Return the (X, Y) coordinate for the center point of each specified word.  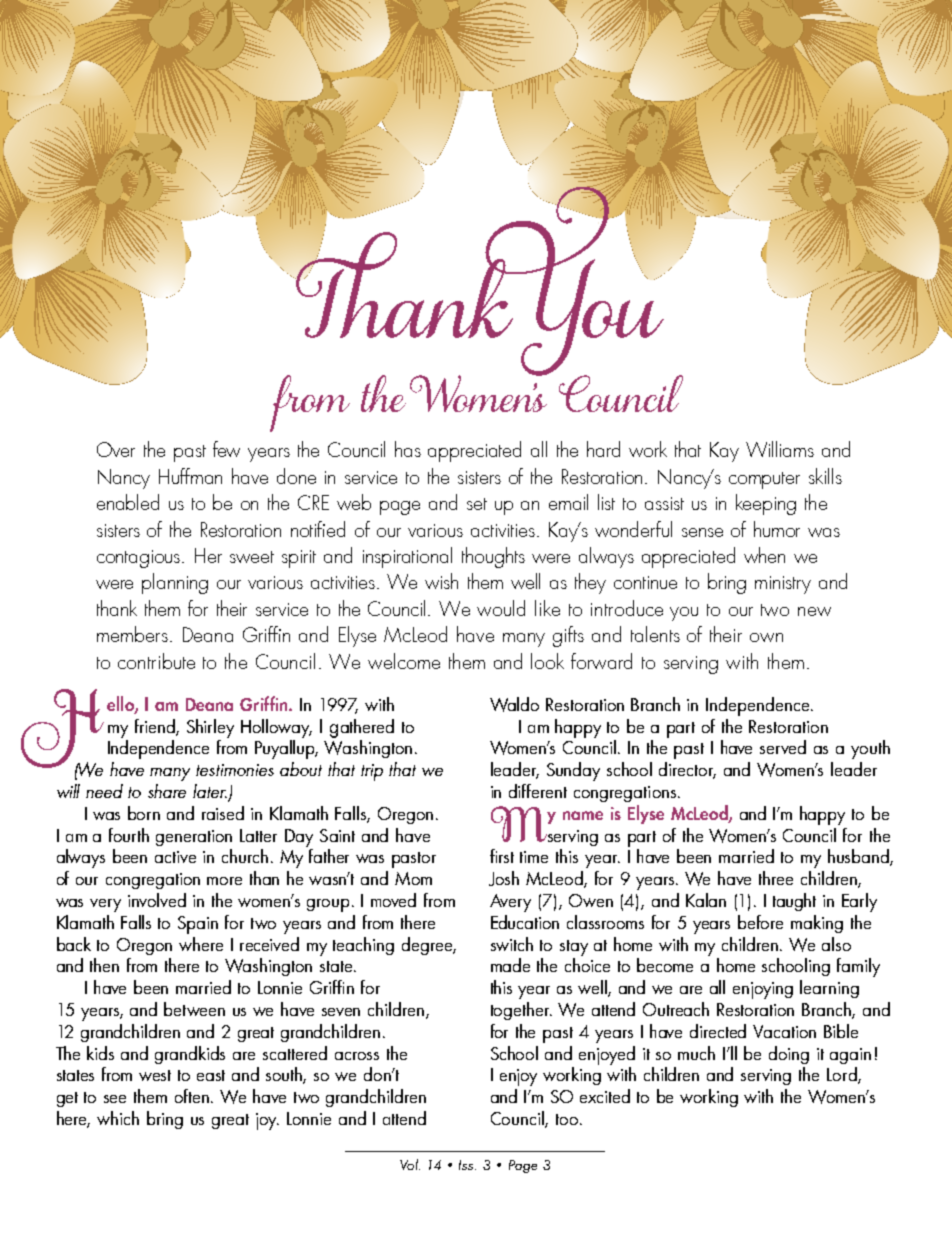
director (687, 770)
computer (764, 480)
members (132, 634)
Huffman (190, 476)
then (104, 965)
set (477, 504)
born (144, 813)
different (538, 791)
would (501, 608)
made (510, 965)
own (766, 637)
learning (829, 989)
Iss (467, 1165)
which (118, 1118)
